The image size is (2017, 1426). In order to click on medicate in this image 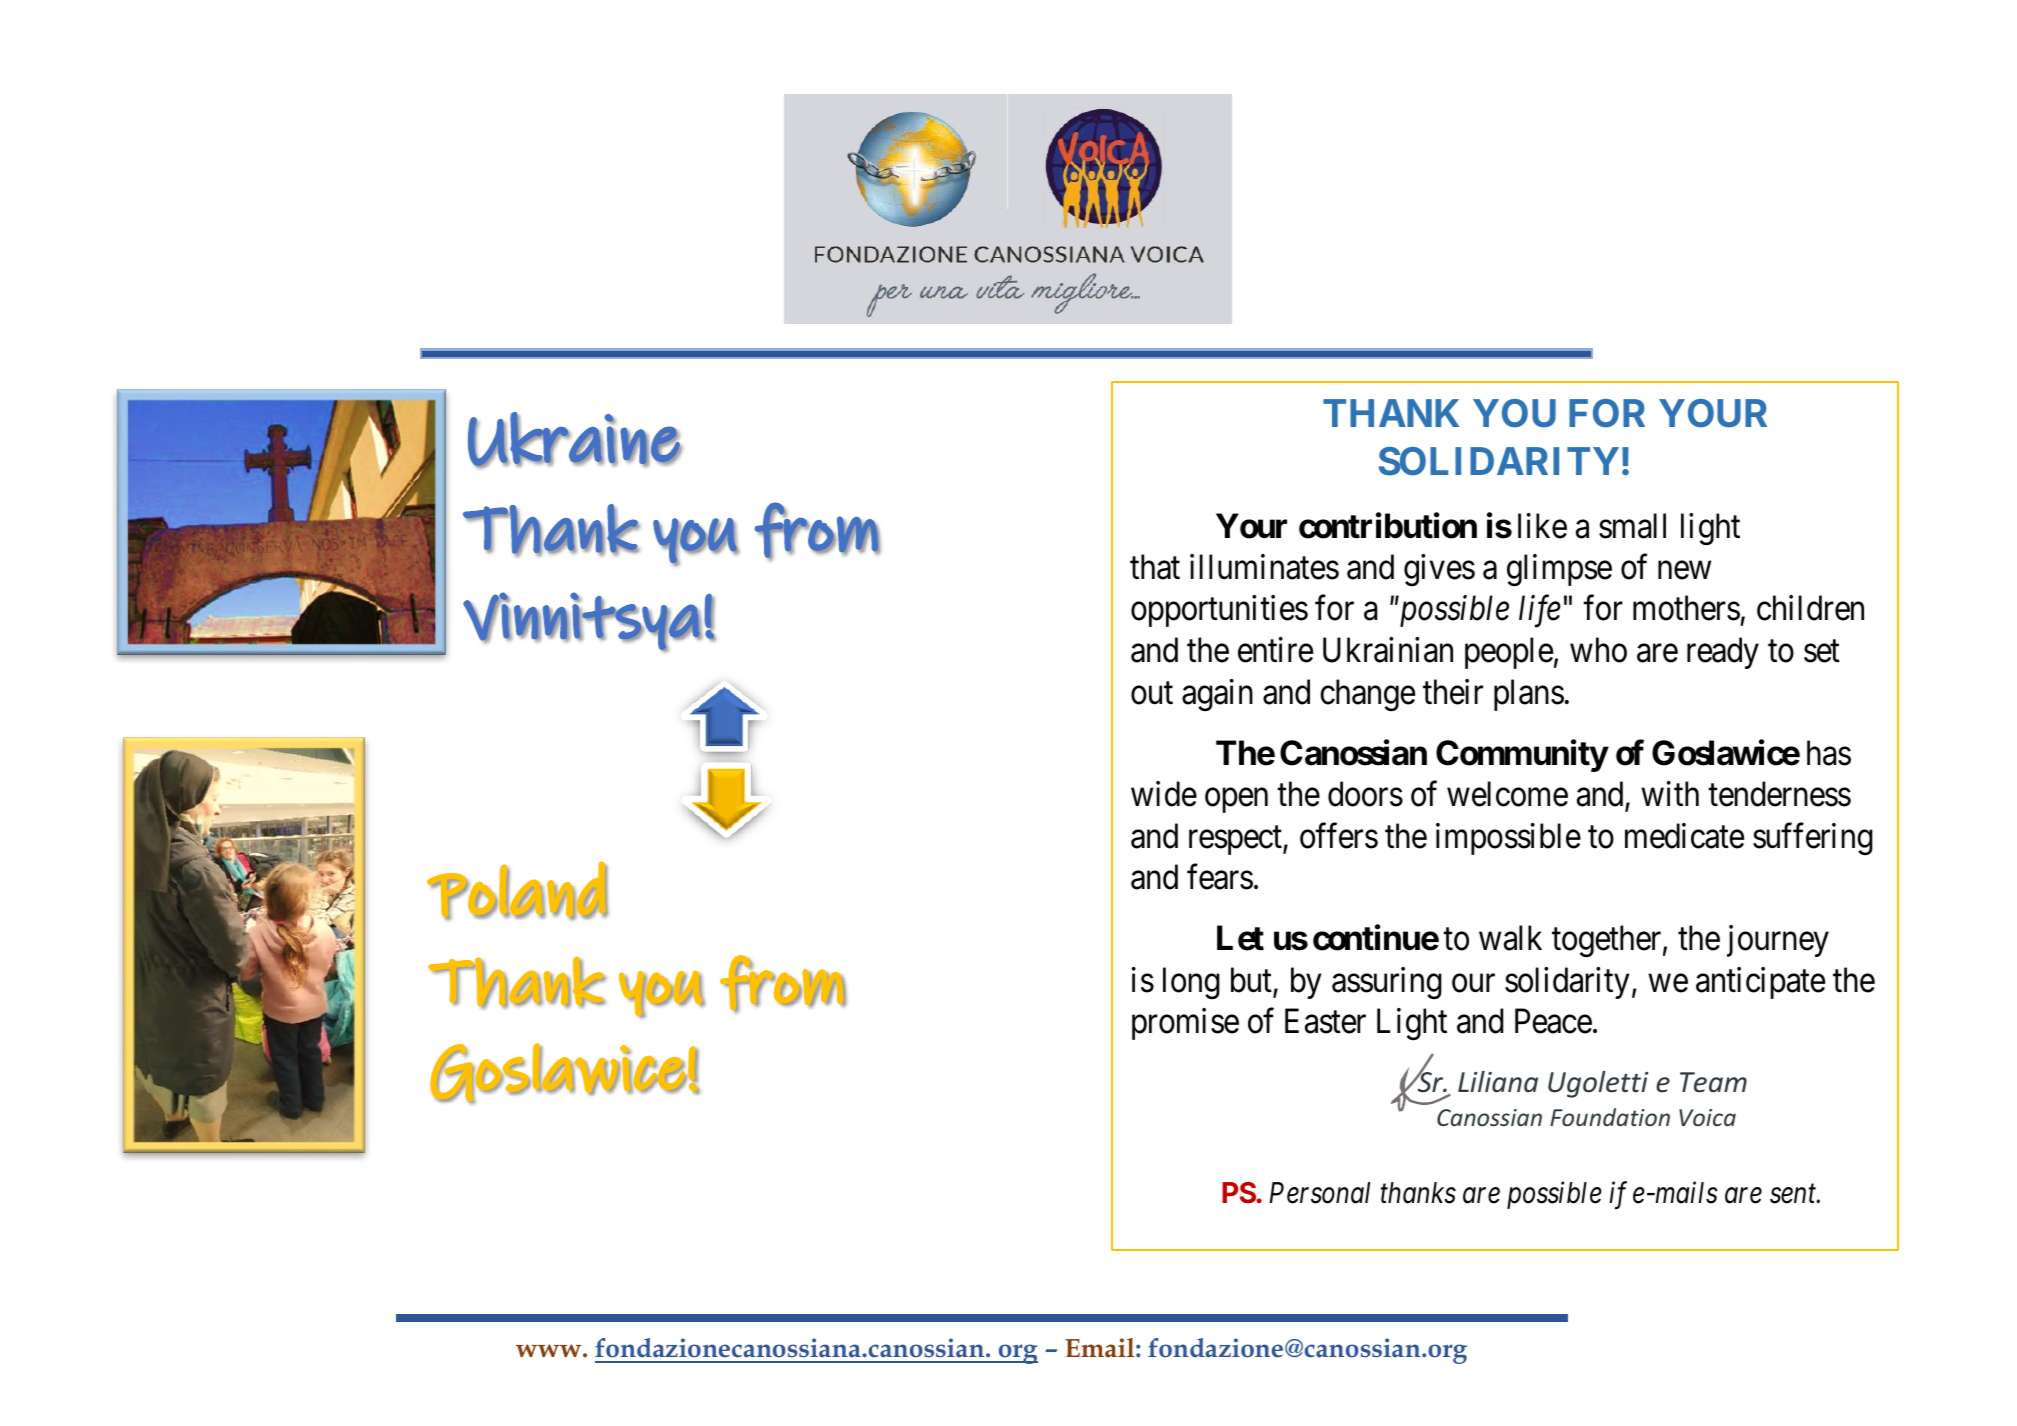, I will do `click(1684, 836)`.
